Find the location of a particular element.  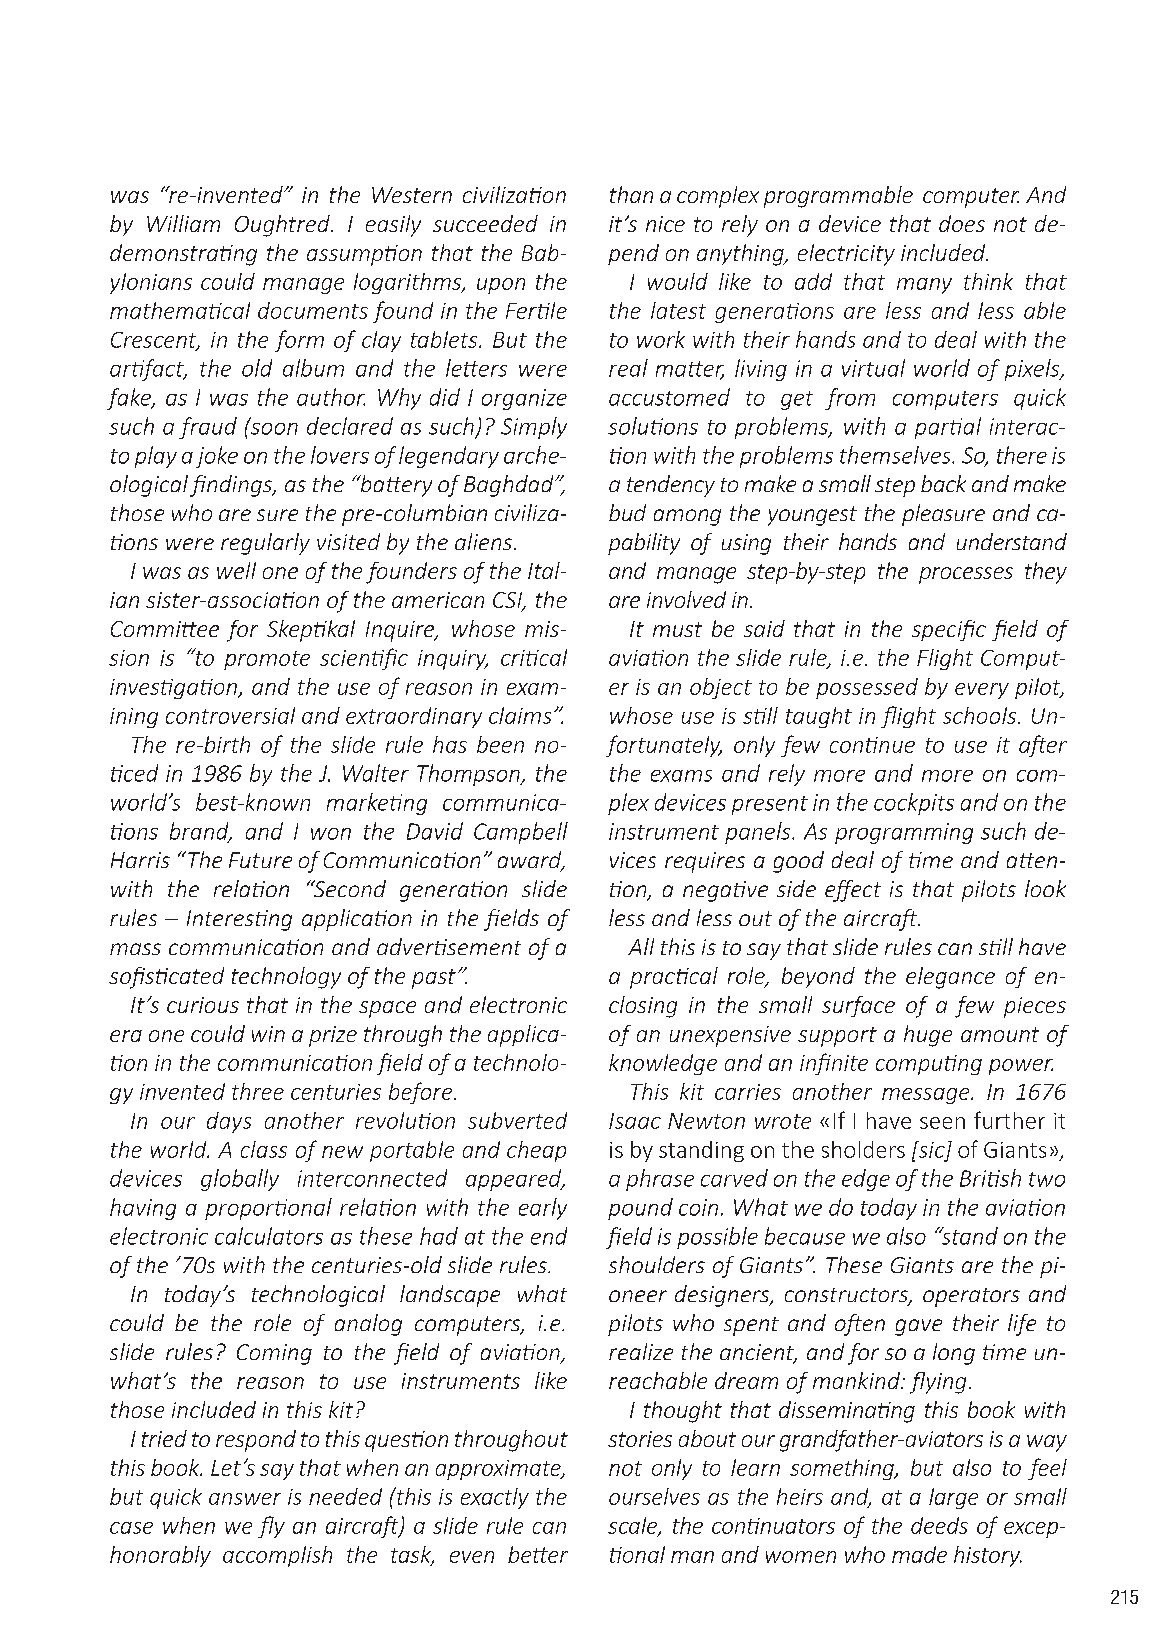

message is located at coordinates (927, 1096).
